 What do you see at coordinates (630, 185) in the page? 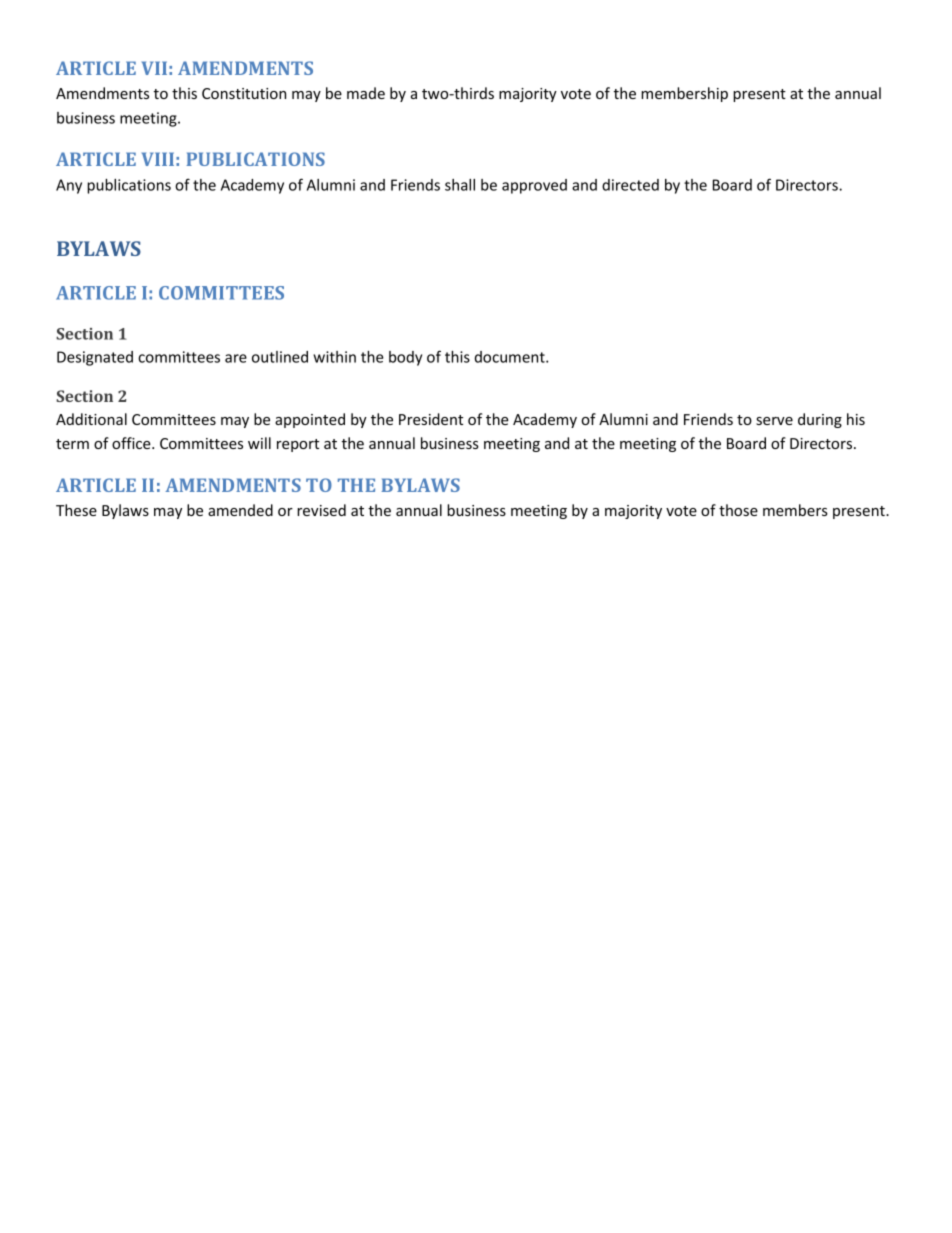
I see `directed` at bounding box center [630, 185].
